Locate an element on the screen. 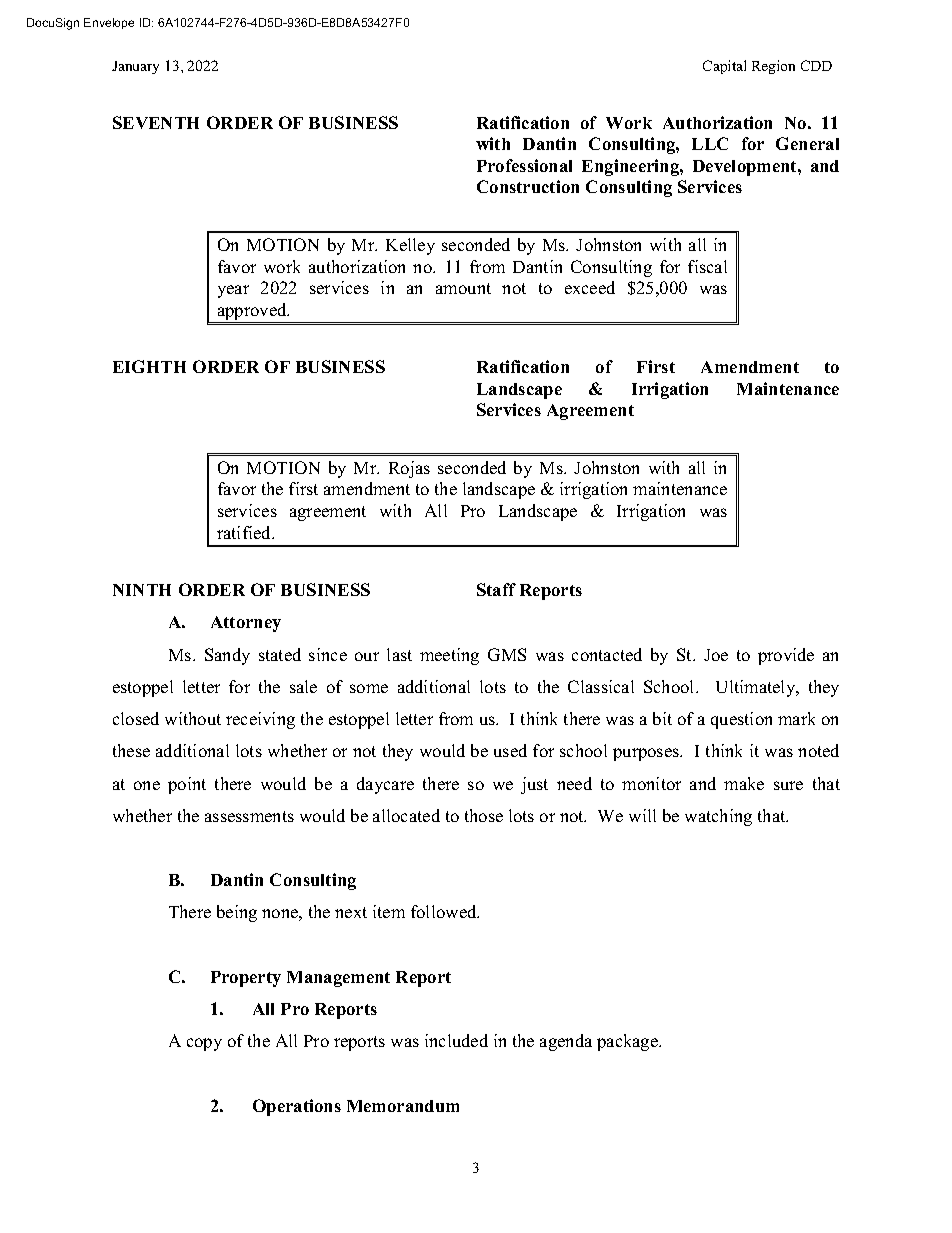 This screenshot has width=952, height=1233. included is located at coordinates (456, 1040).
